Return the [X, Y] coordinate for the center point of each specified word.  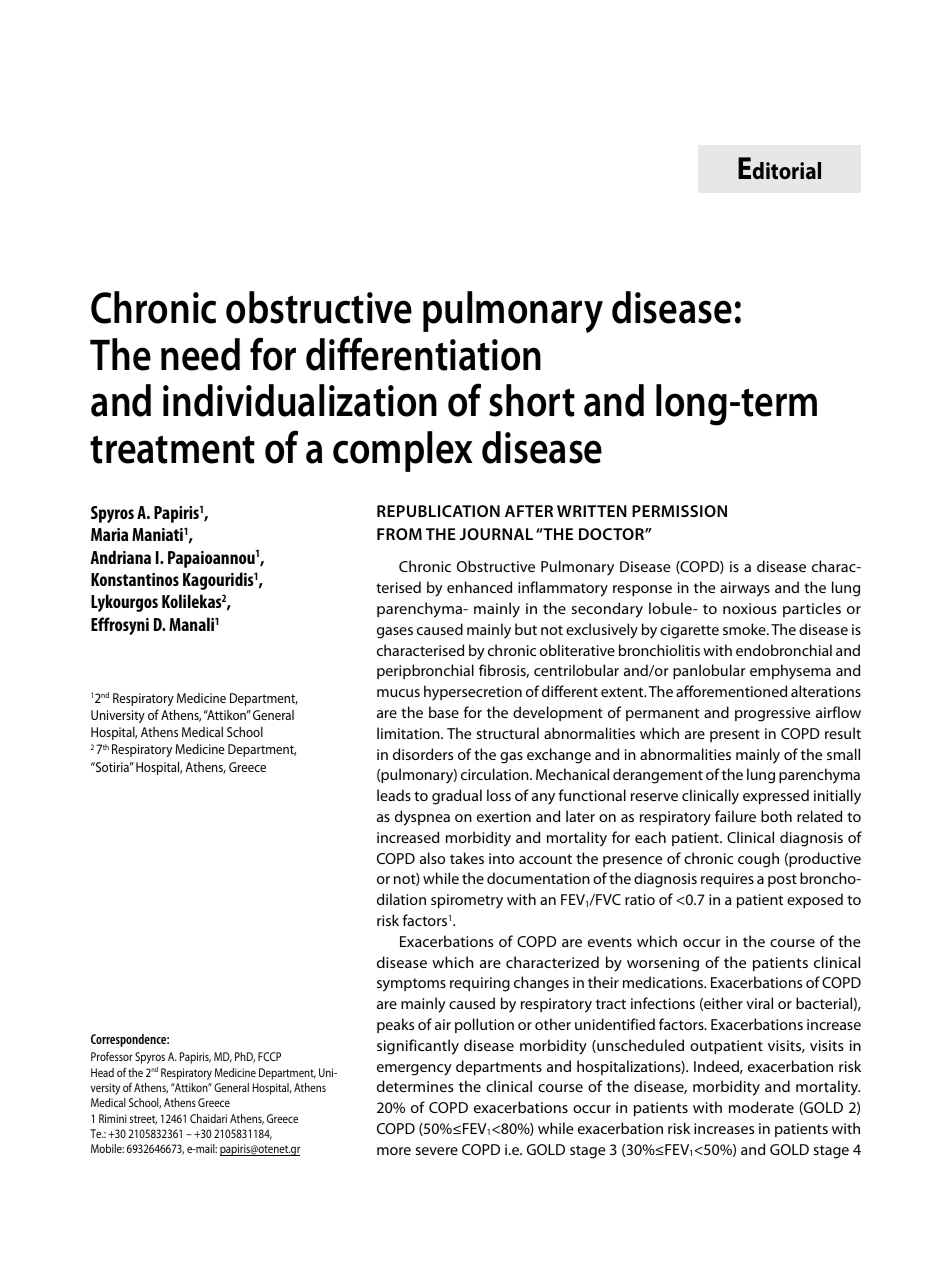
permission [679, 511]
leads [394, 795]
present [735, 735]
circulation [496, 774]
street [143, 1120]
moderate [761, 1107]
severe [437, 1151]
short [532, 400]
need [200, 354]
